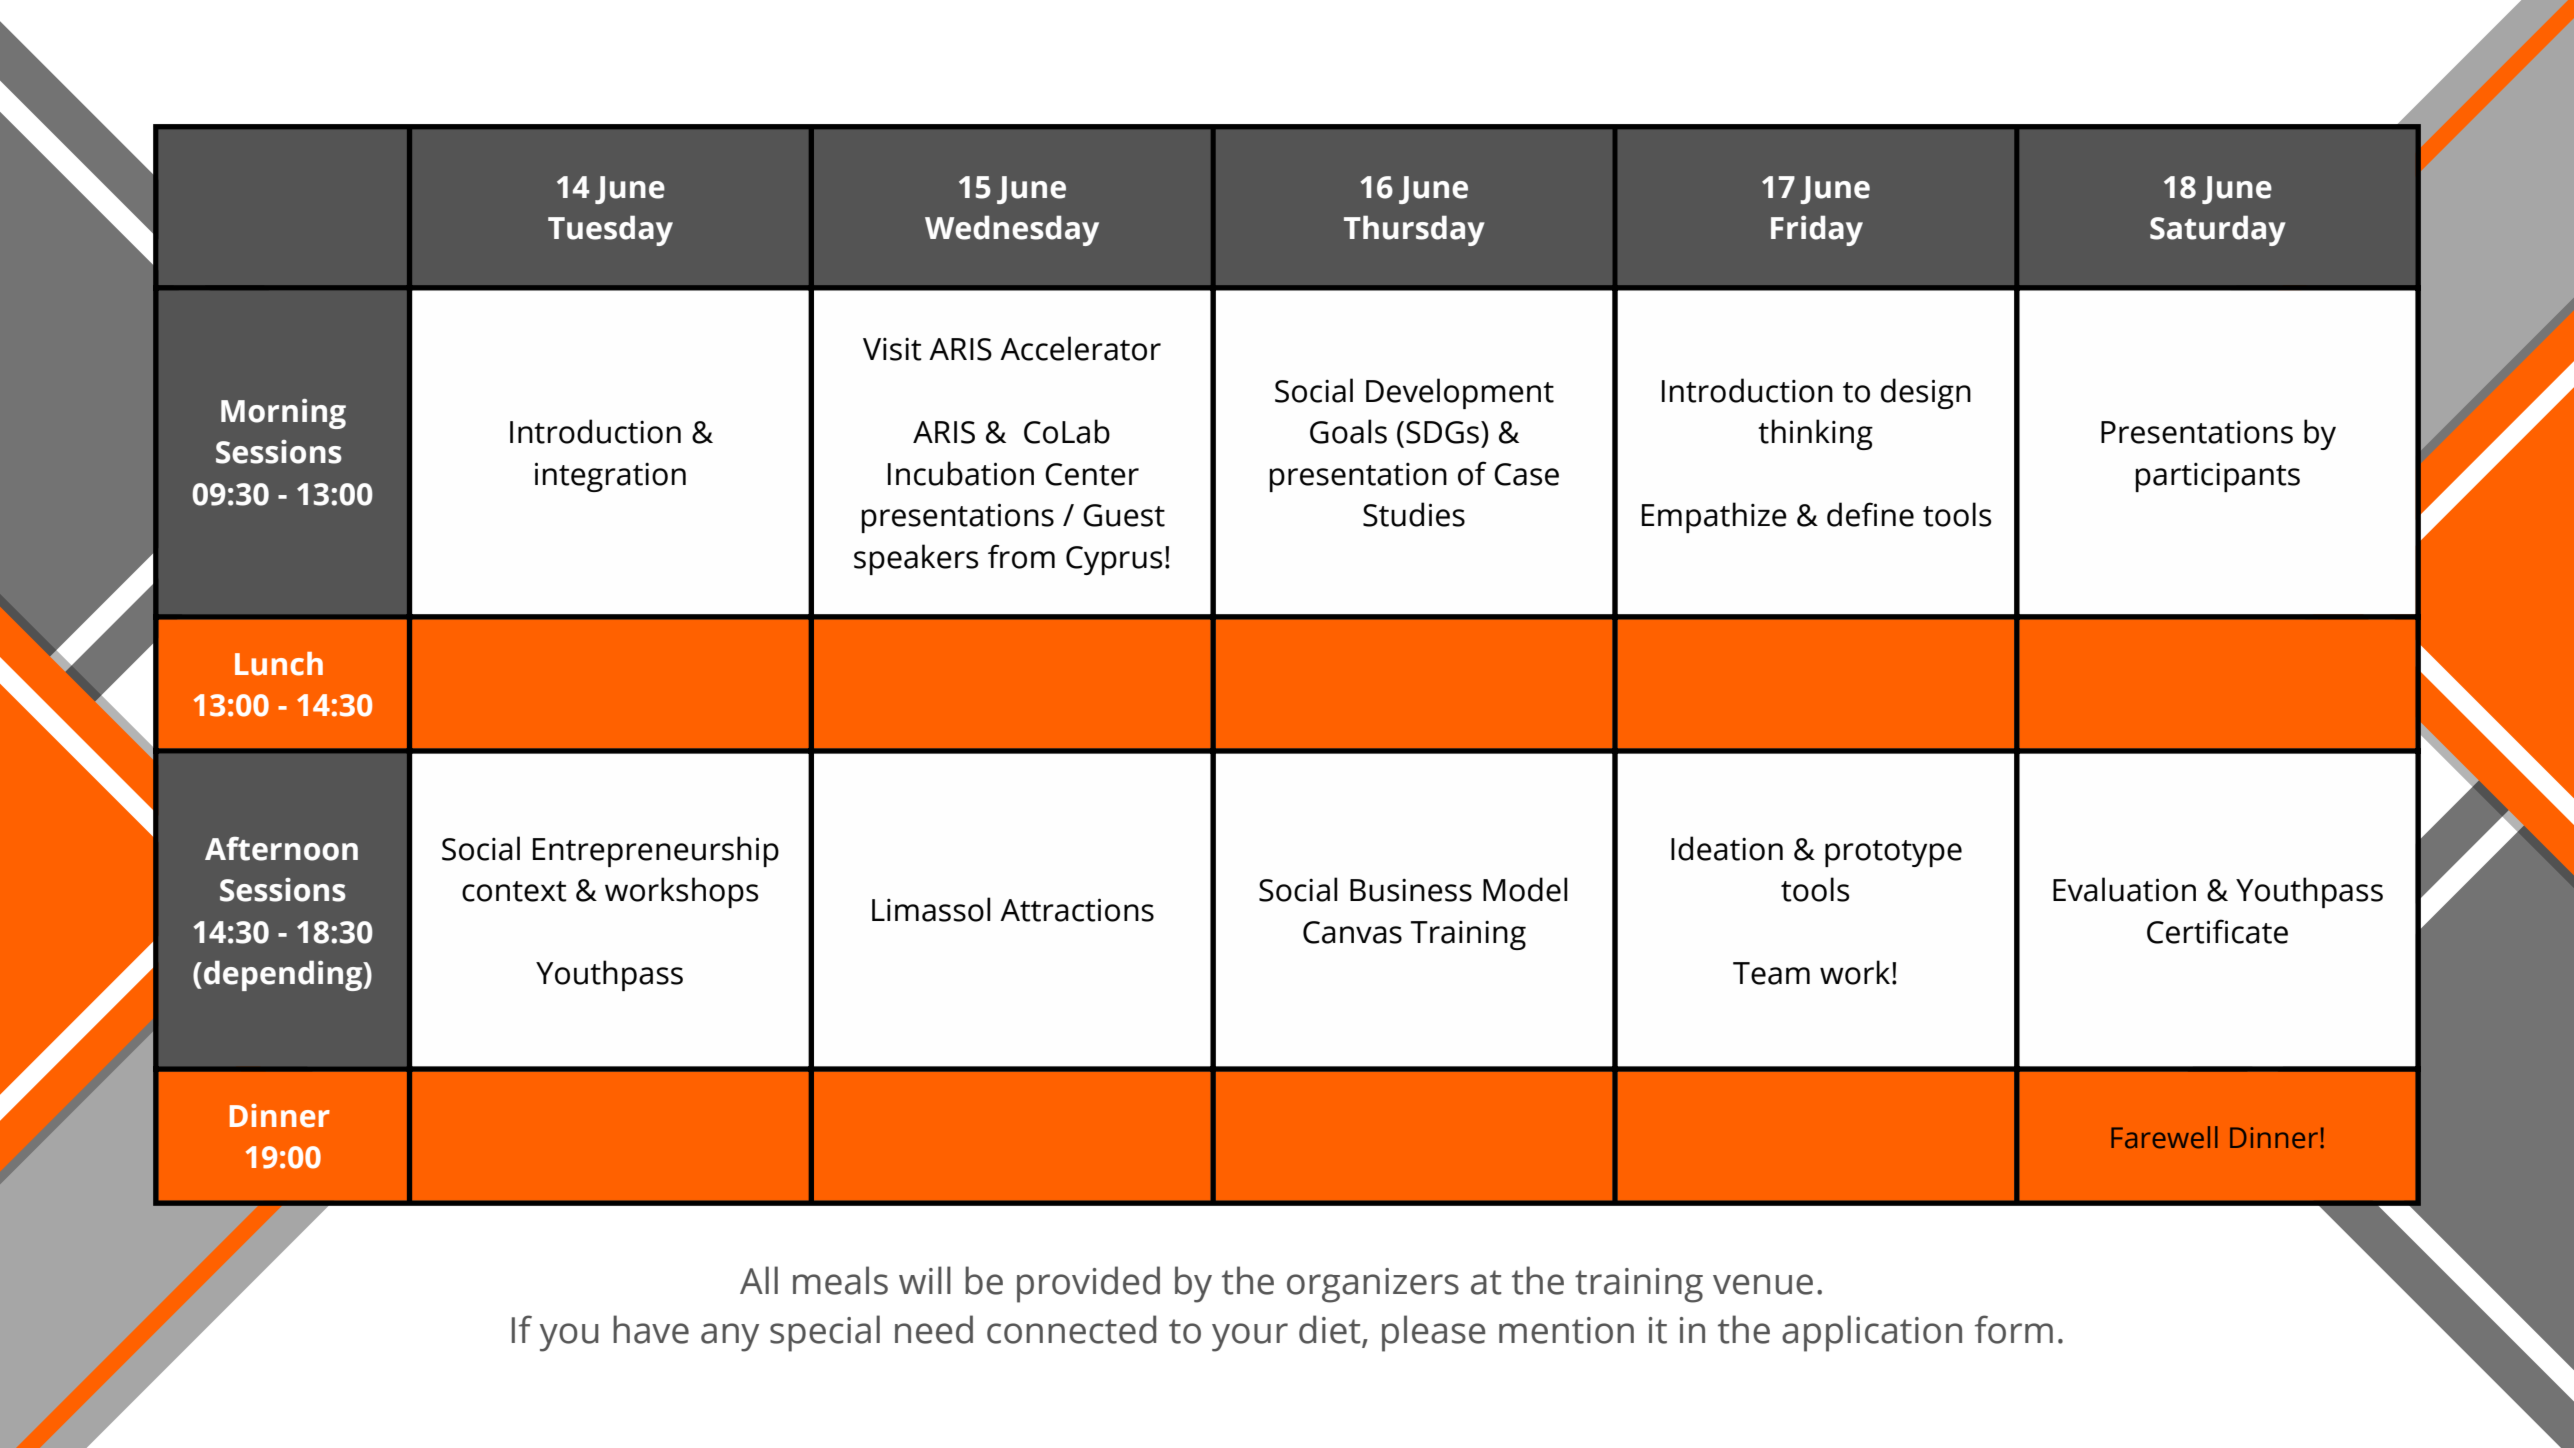 The width and height of the screenshot is (2574, 1448). What do you see at coordinates (1414, 230) in the screenshot?
I see `Thursday` at bounding box center [1414, 230].
